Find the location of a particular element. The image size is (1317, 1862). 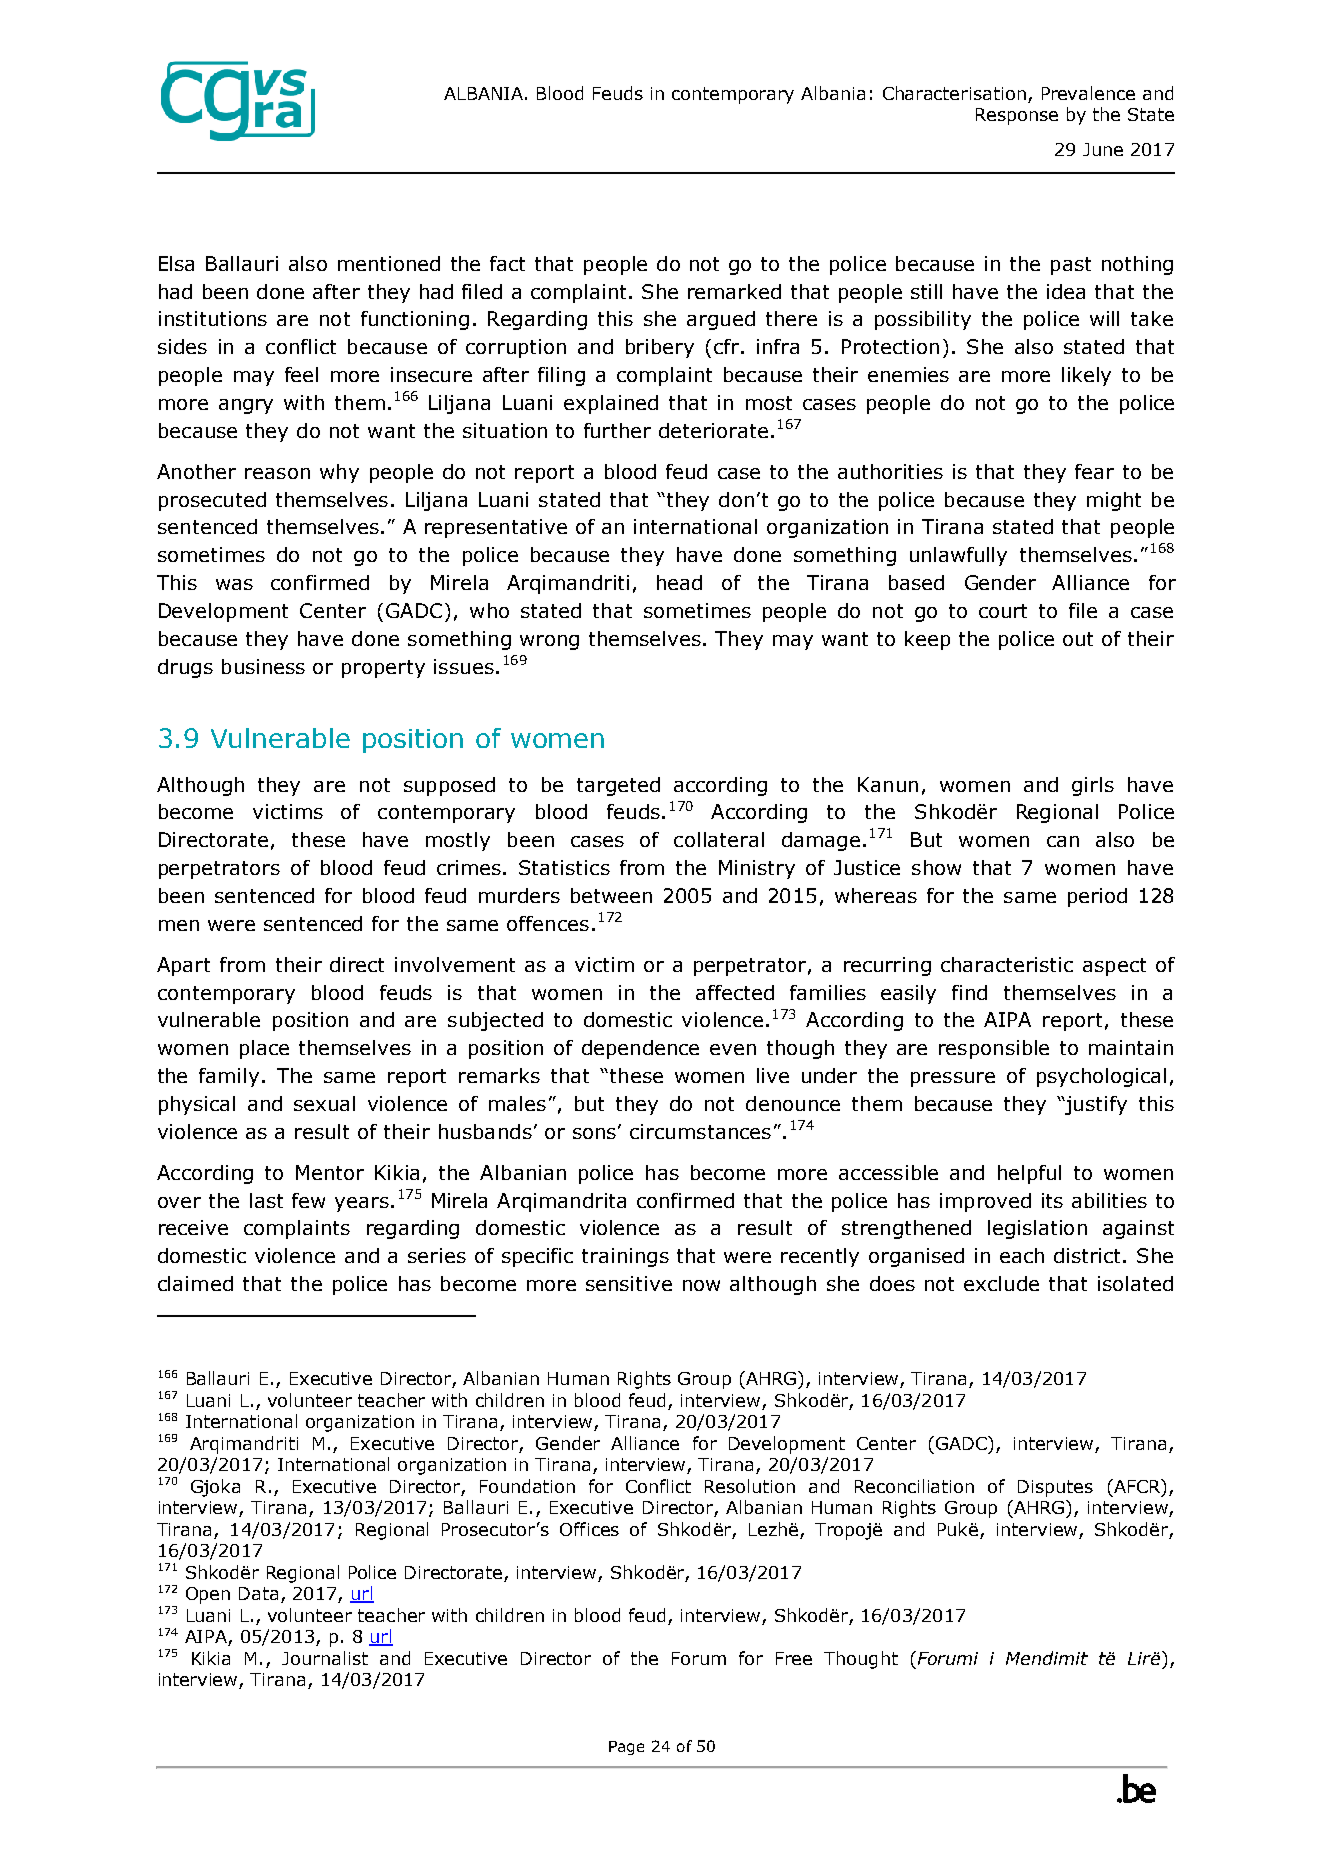

Journalist is located at coordinates (325, 1658).
